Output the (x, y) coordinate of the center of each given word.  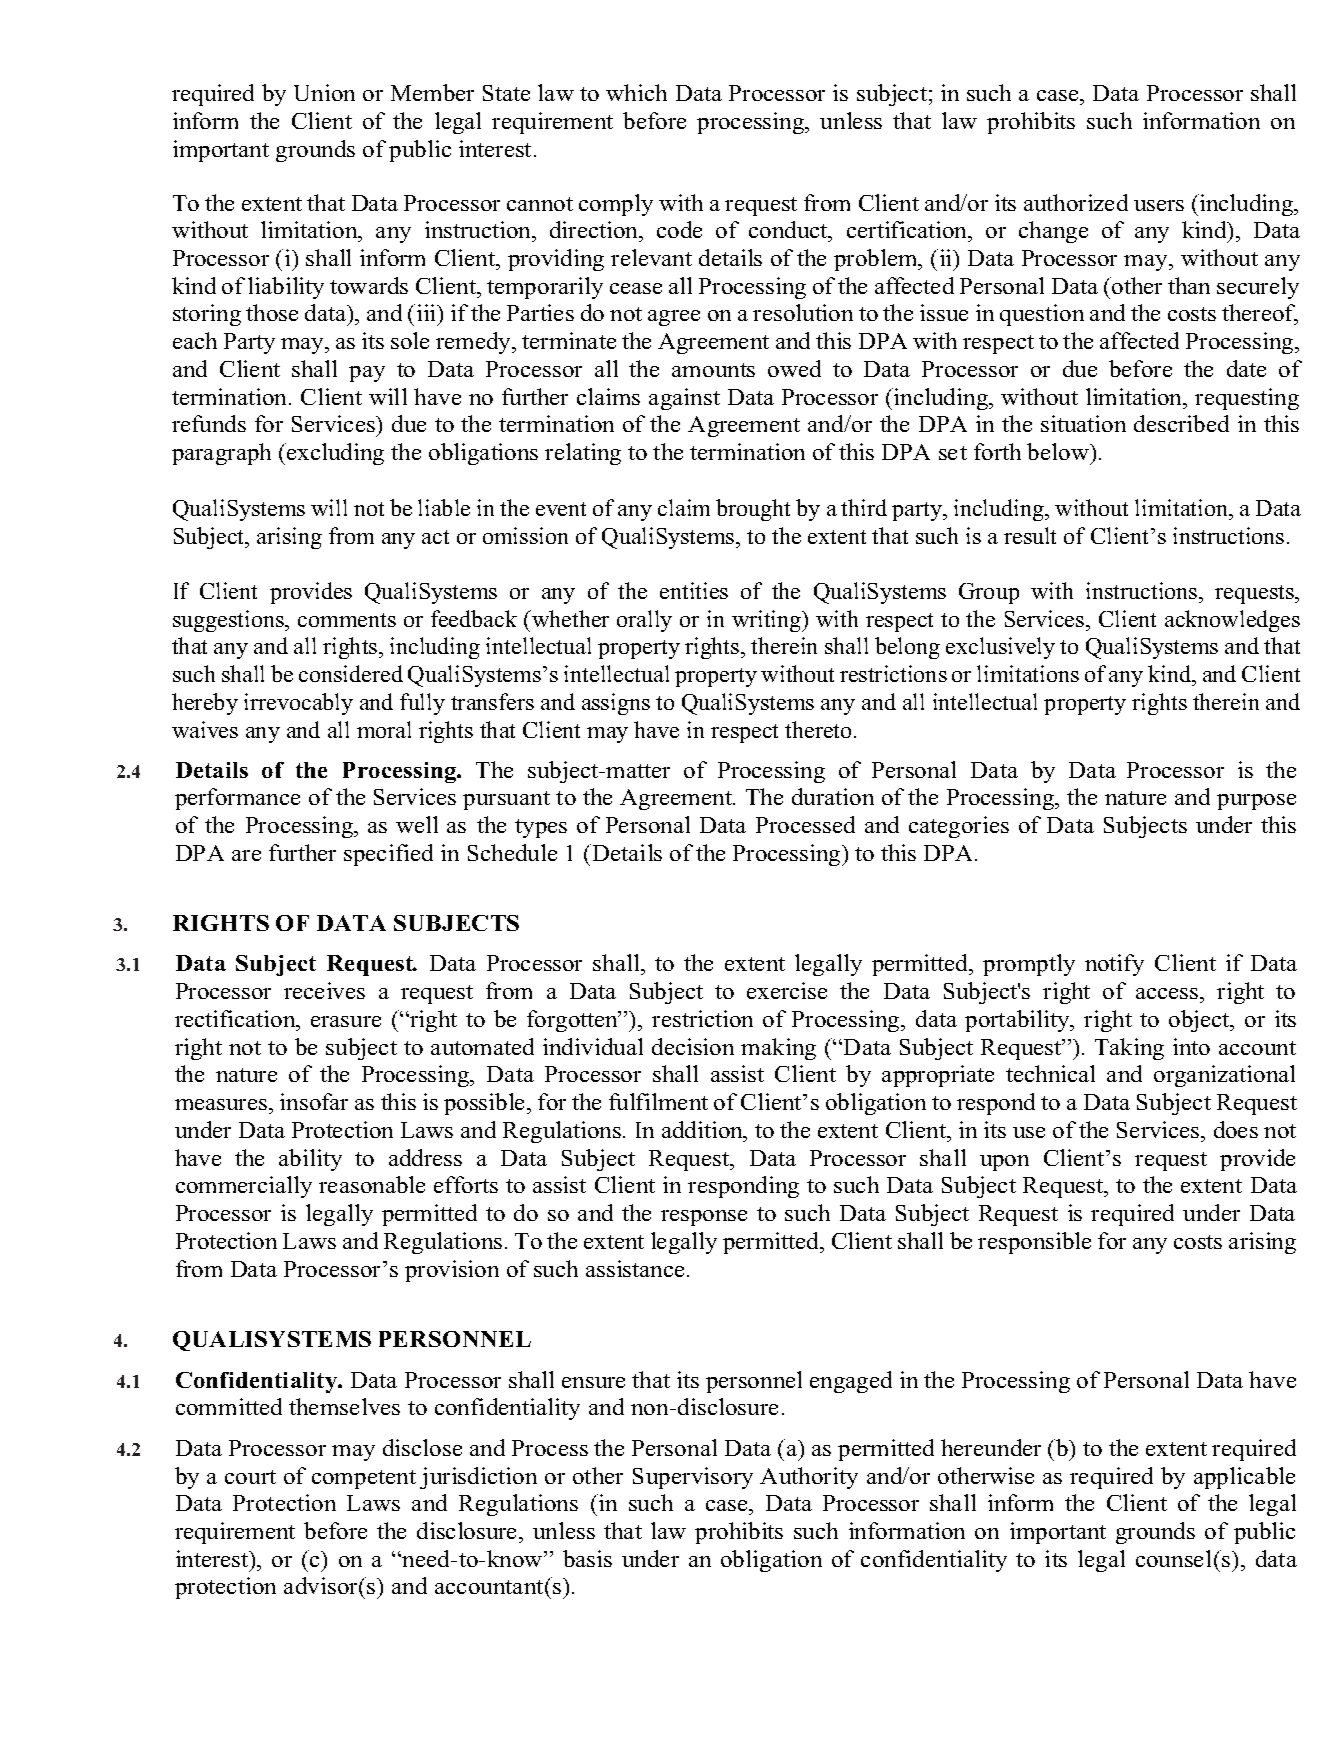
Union (324, 92)
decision (693, 1046)
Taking (1129, 1049)
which (636, 92)
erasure (346, 1021)
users (1159, 205)
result (1030, 535)
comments (347, 620)
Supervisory (693, 1478)
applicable (1244, 1478)
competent (364, 1479)
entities (694, 590)
